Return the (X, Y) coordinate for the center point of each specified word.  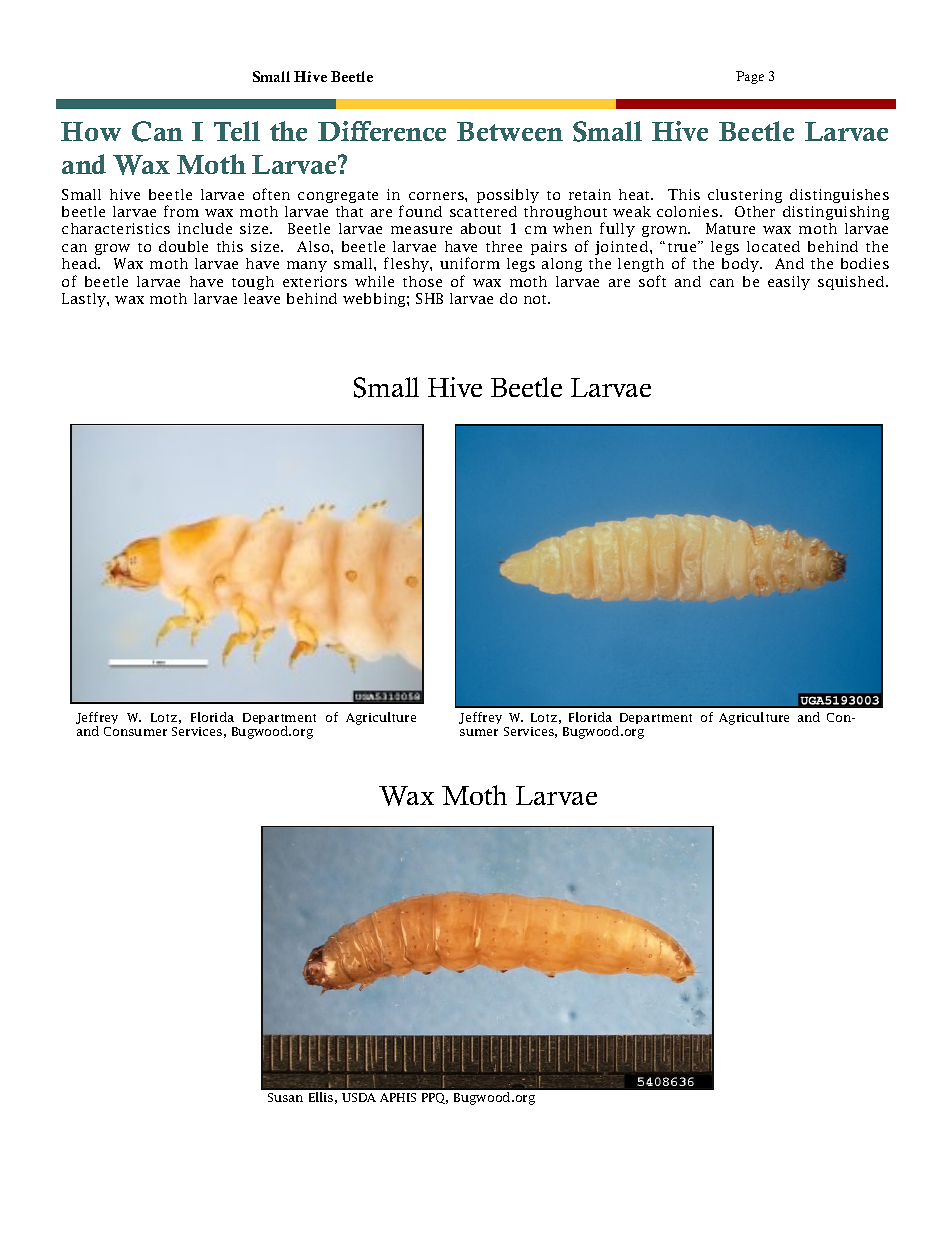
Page (750, 77)
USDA (359, 1097)
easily (789, 283)
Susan (285, 1097)
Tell (237, 131)
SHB (429, 298)
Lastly (85, 300)
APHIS (398, 1097)
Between (510, 131)
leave (262, 298)
